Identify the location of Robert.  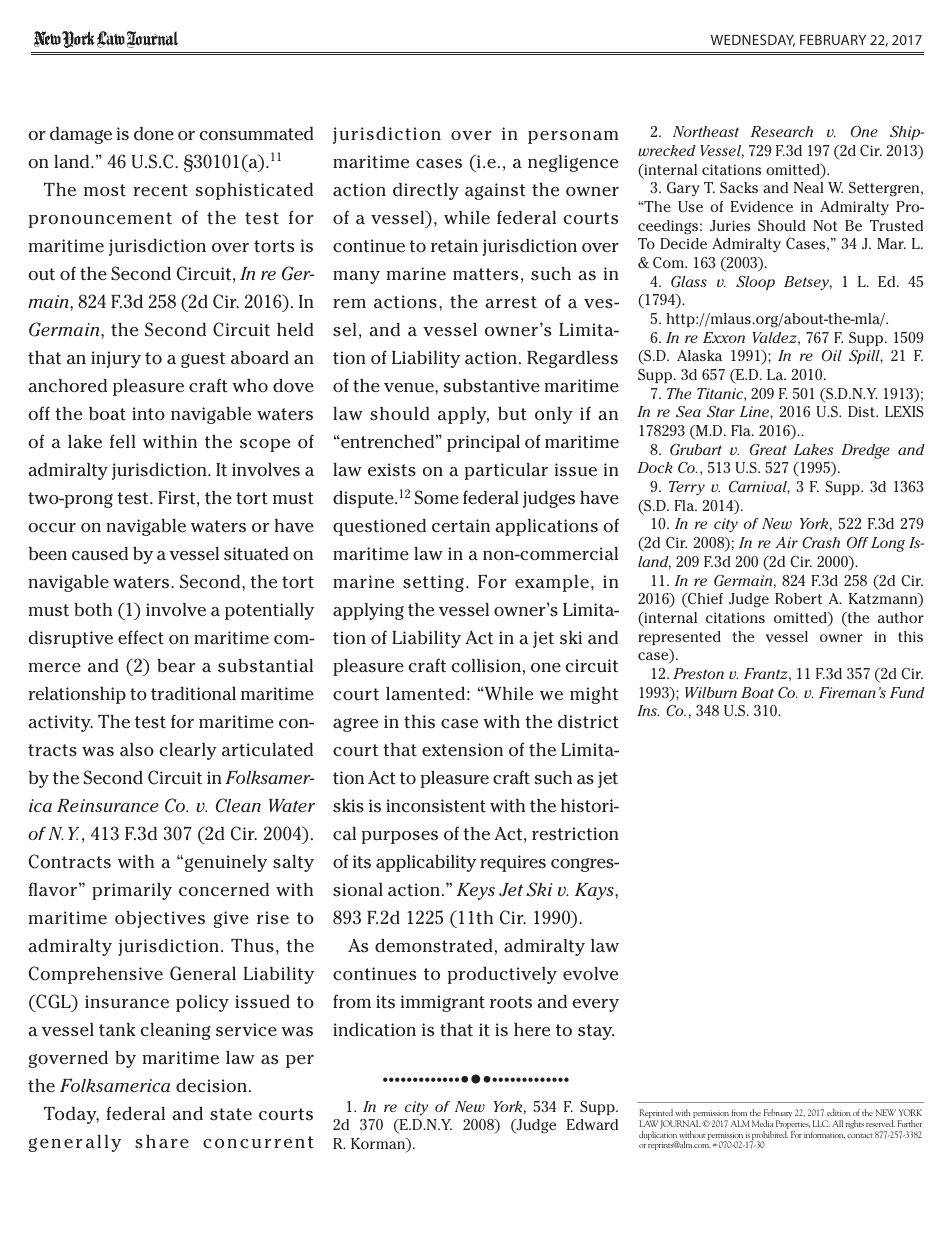
(798, 598).
